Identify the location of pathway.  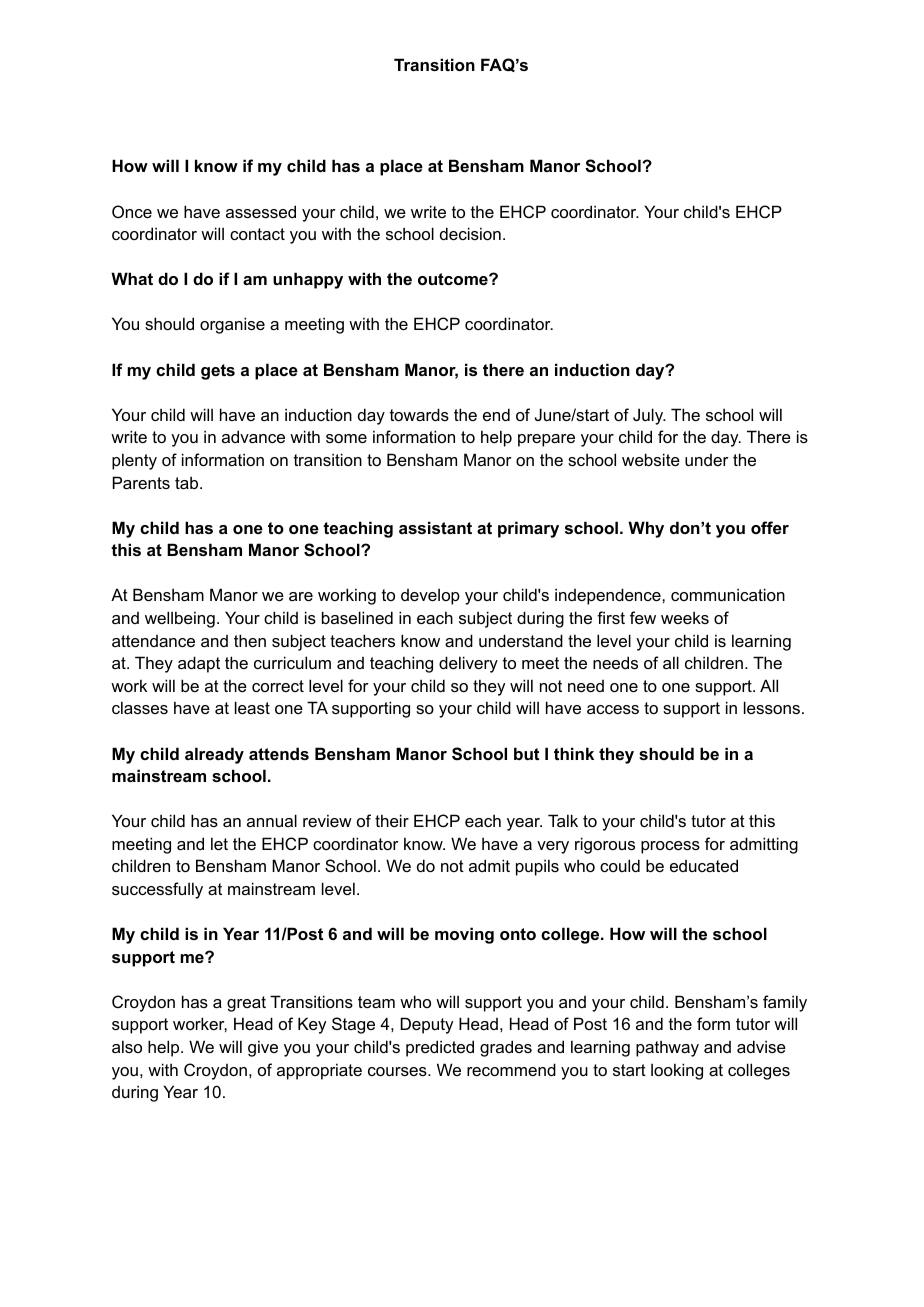
(667, 1048).
